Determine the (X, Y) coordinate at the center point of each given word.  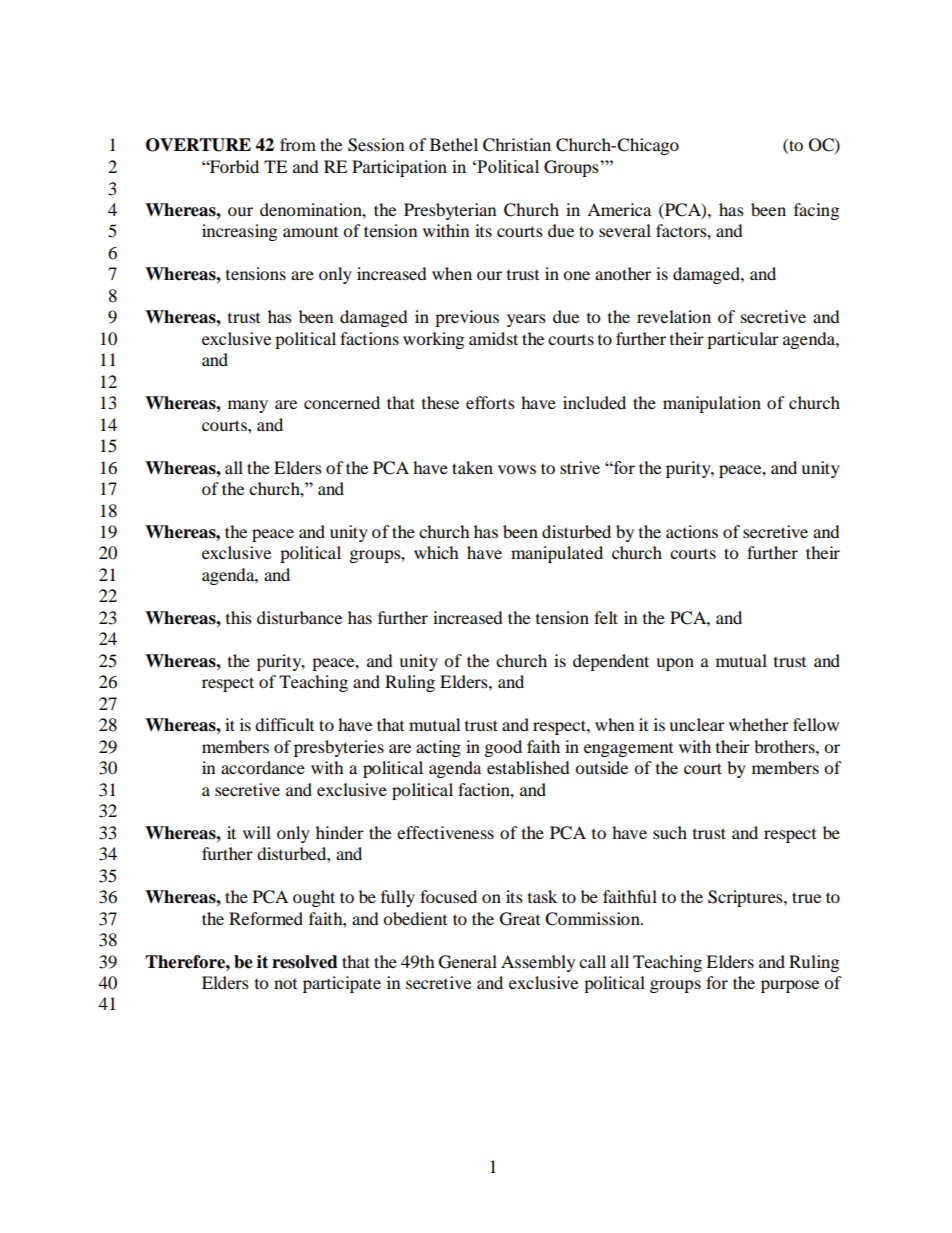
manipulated (557, 554)
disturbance (299, 617)
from (298, 144)
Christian (517, 145)
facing (816, 211)
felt (606, 617)
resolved (305, 962)
